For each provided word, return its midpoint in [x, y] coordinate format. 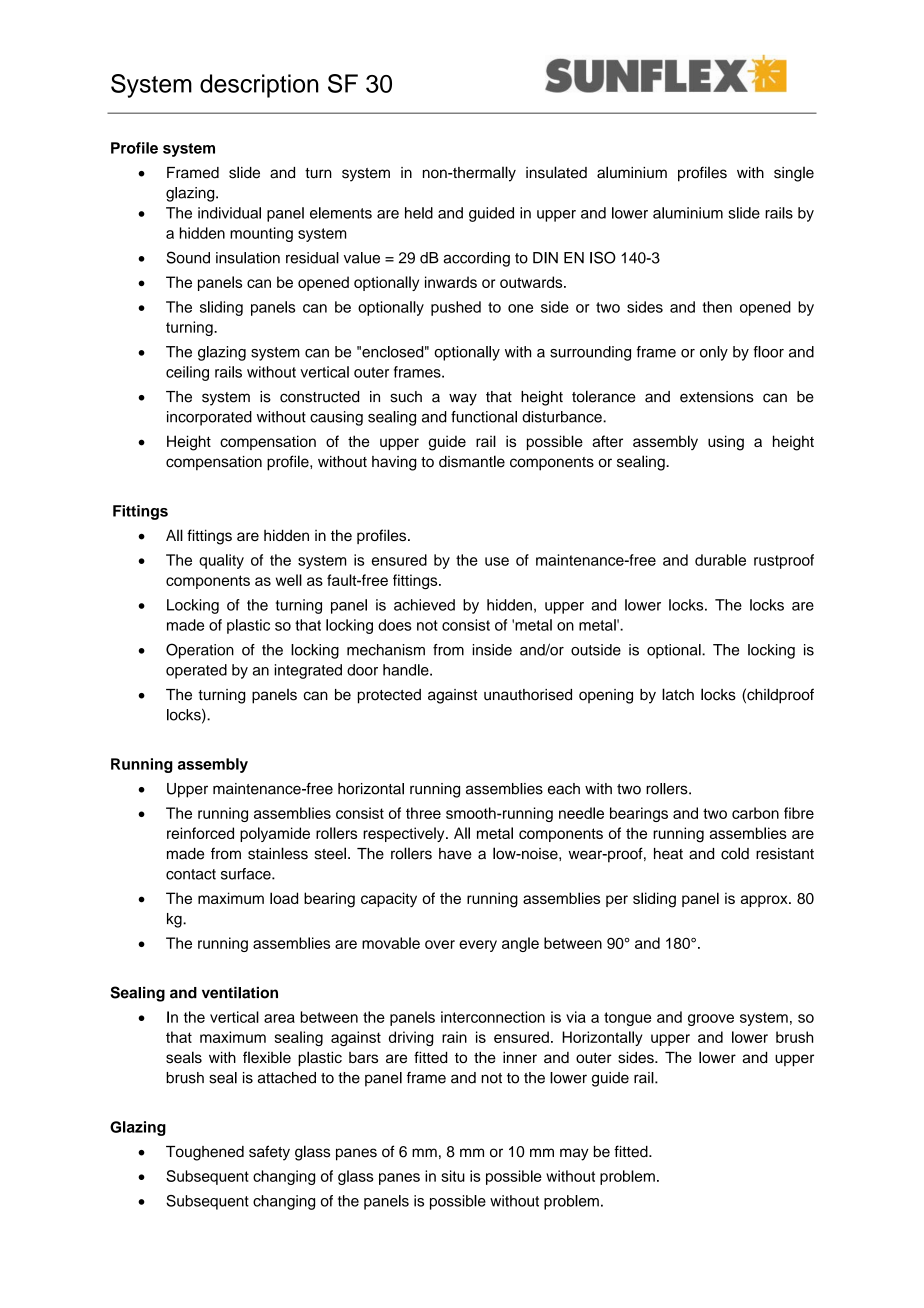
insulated [556, 172]
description [259, 86]
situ [453, 1176]
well [289, 580]
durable [720, 560]
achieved [424, 605]
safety [269, 1153]
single [794, 174]
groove [711, 1020]
